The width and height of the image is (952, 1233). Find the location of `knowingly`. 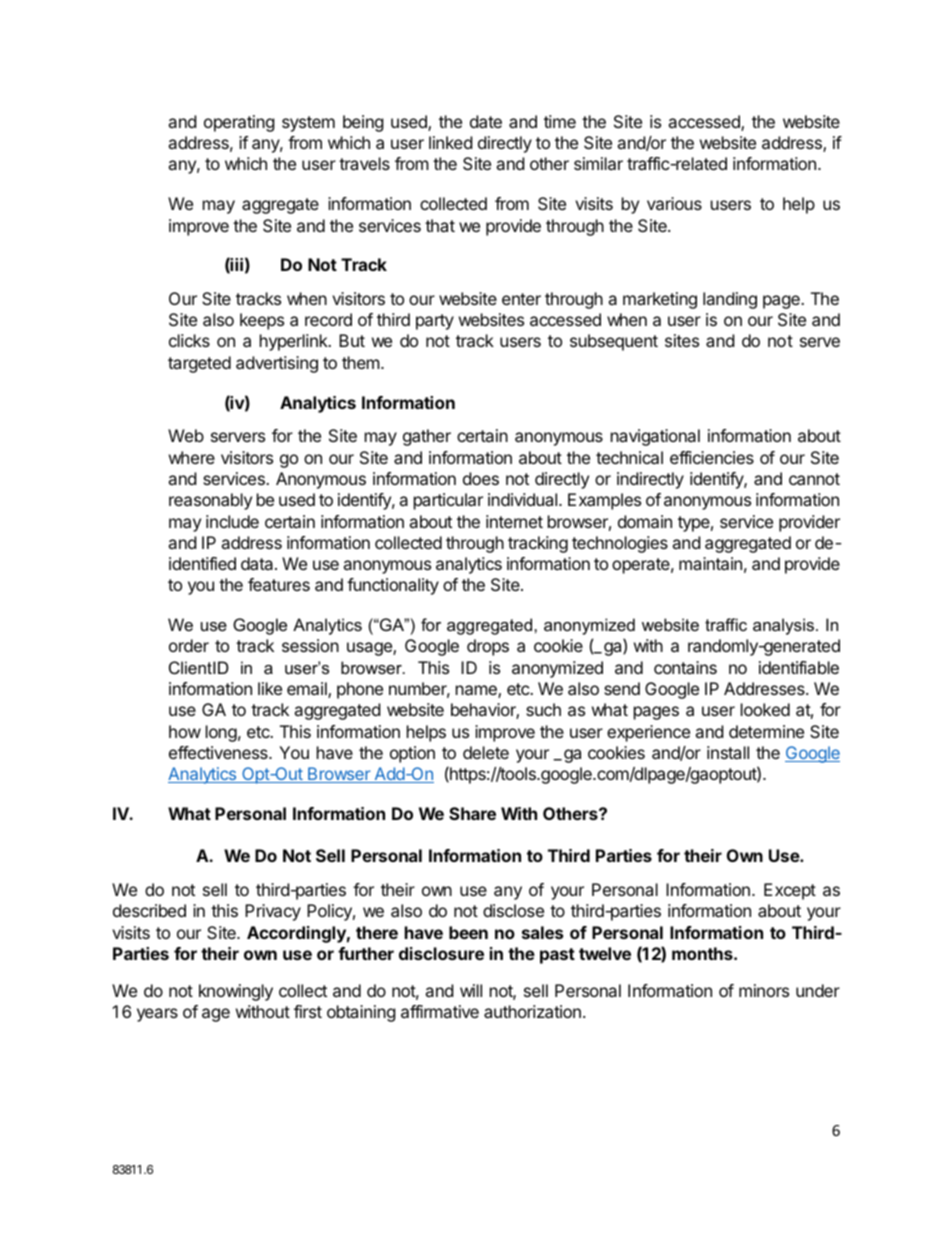

knowingly is located at coordinates (236, 992).
